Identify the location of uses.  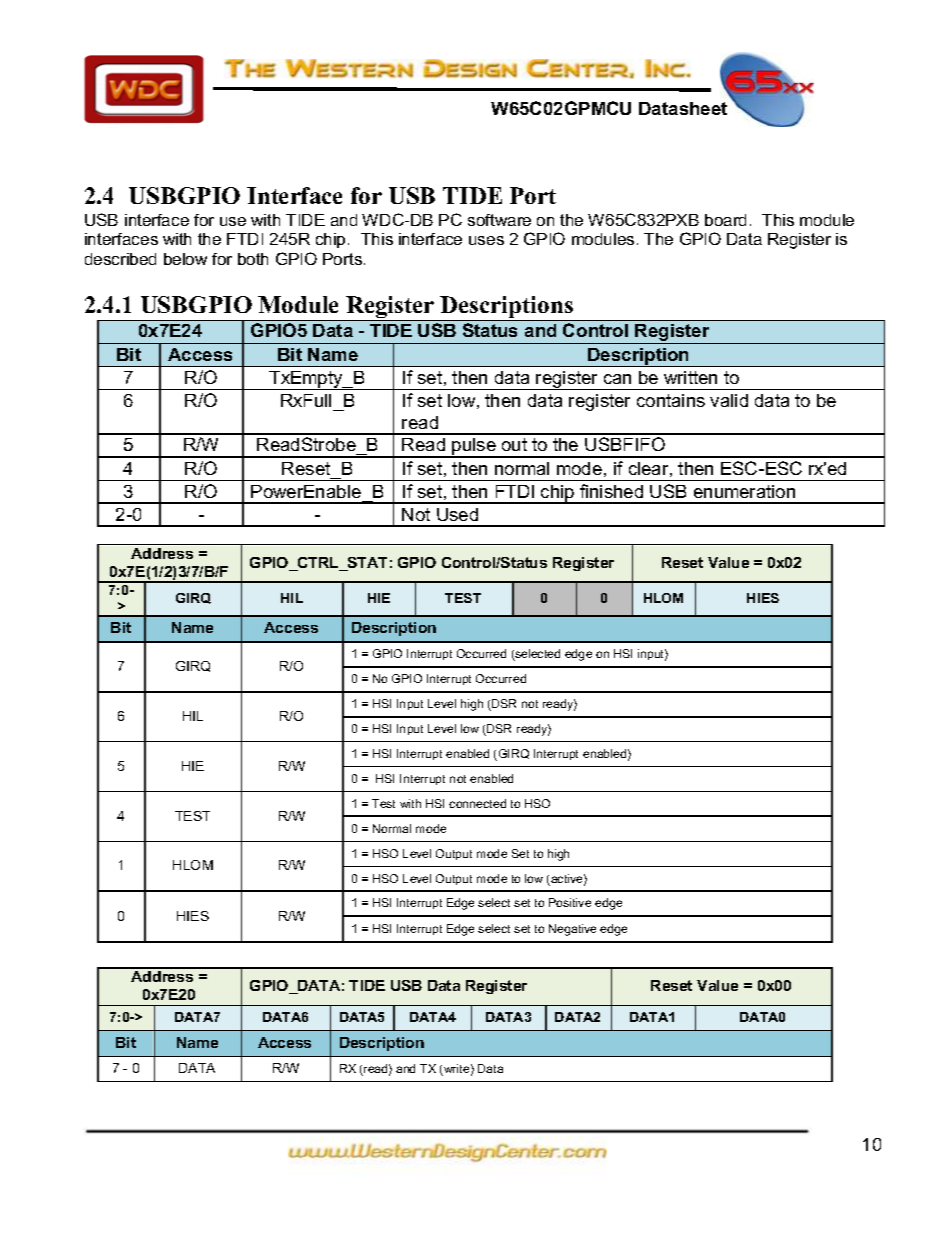
(486, 240).
